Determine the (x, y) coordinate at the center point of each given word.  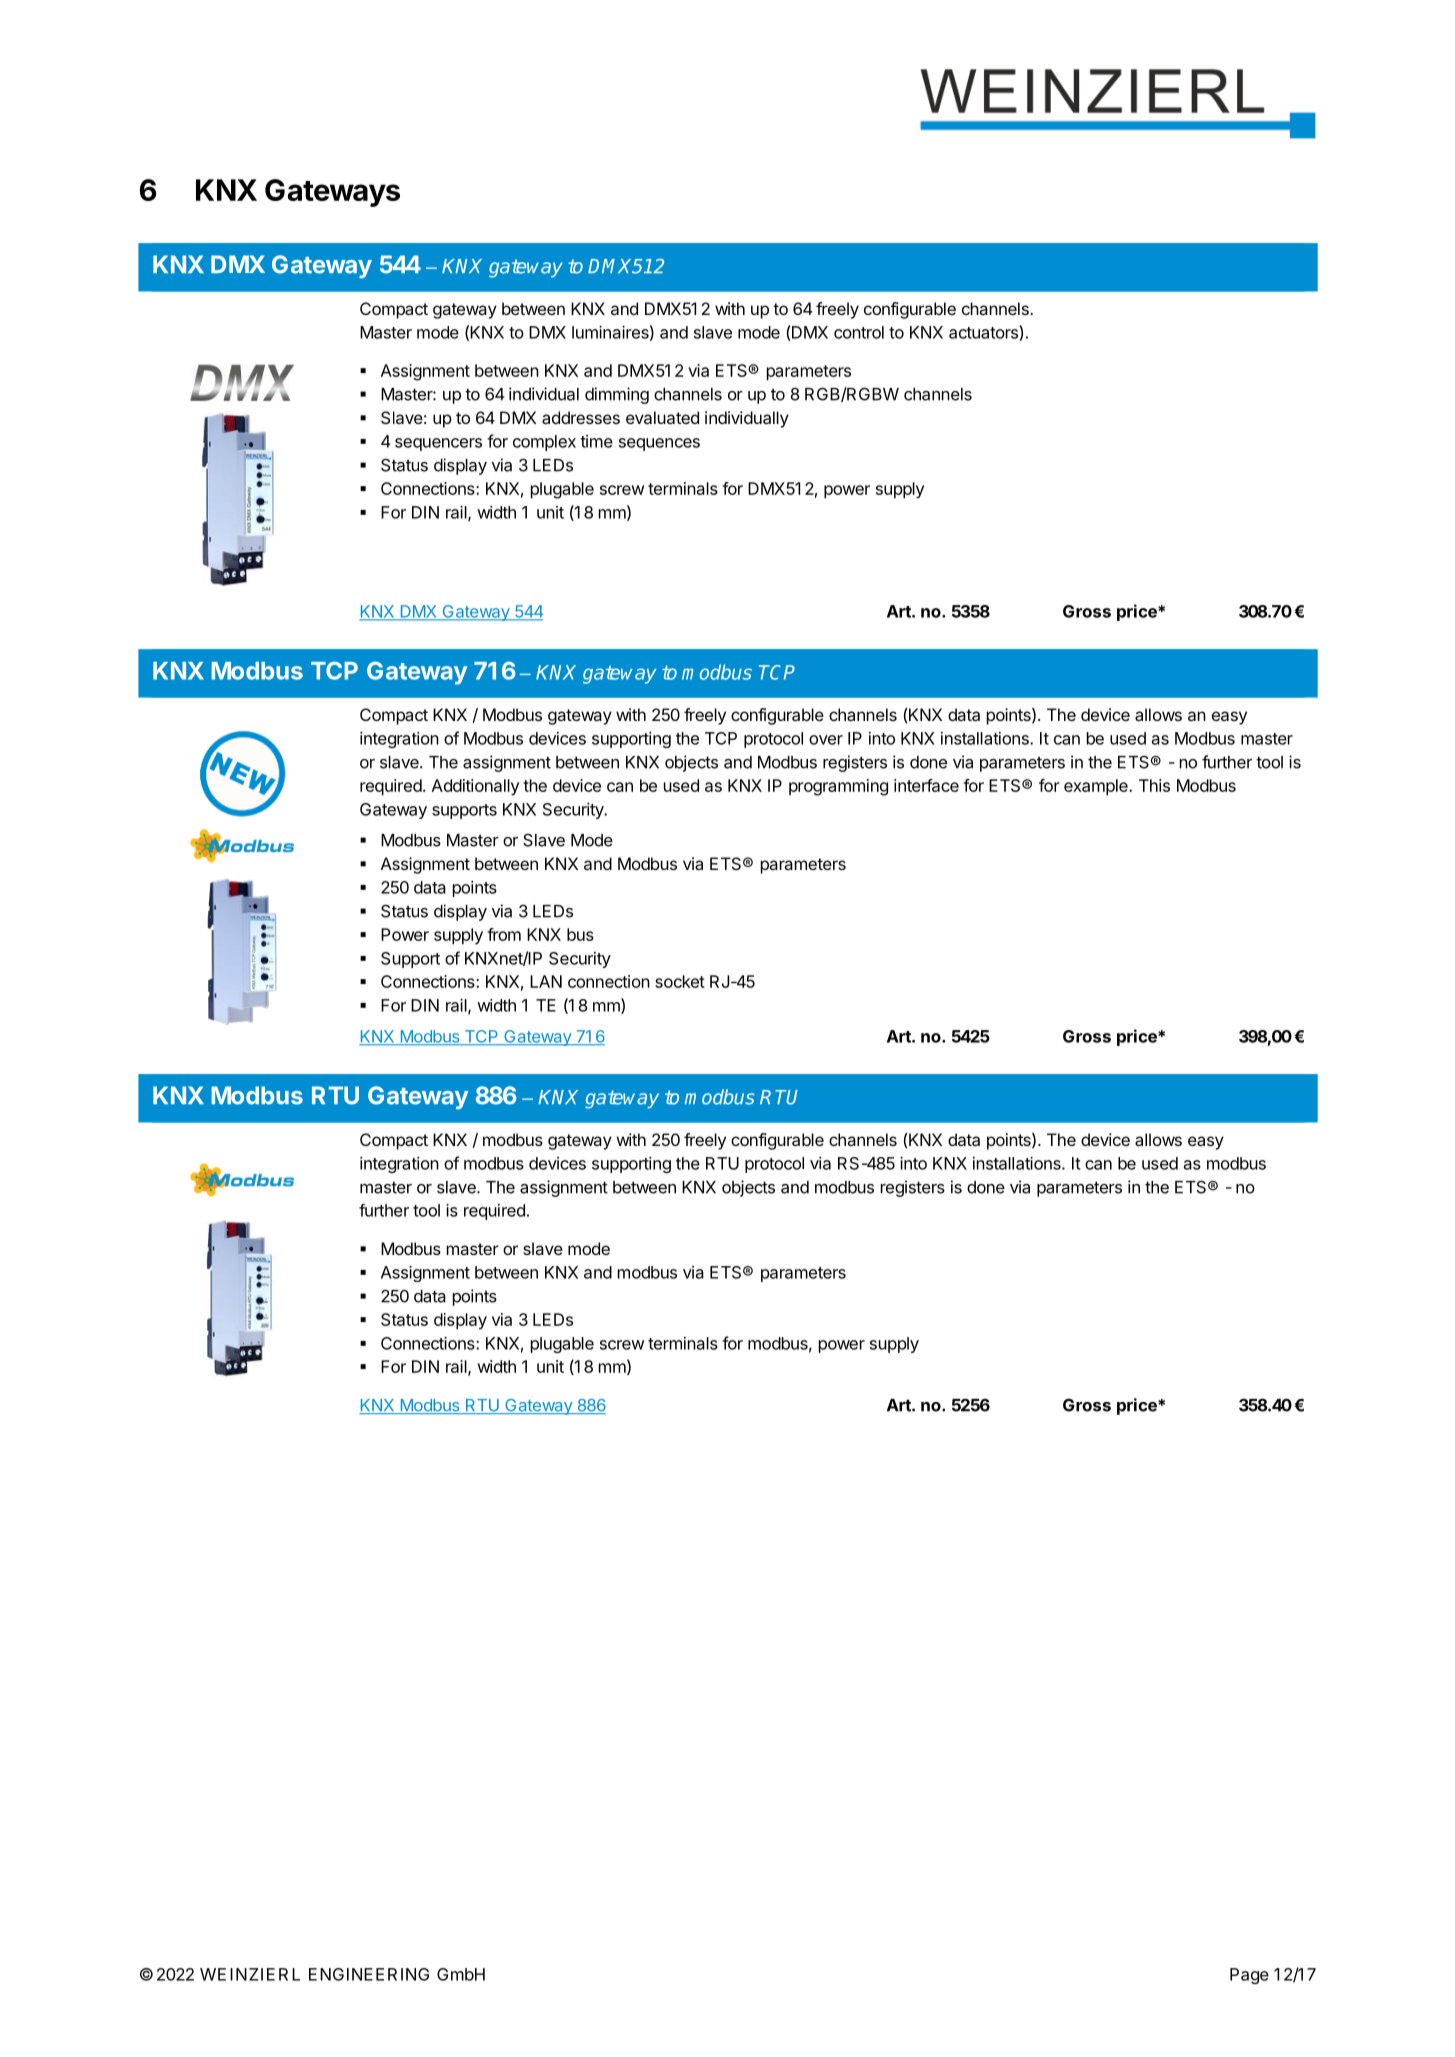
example (1097, 787)
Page (1249, 1976)
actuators (984, 333)
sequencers (438, 444)
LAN (546, 981)
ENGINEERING (369, 1974)
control (859, 332)
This (1154, 785)
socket (680, 981)
